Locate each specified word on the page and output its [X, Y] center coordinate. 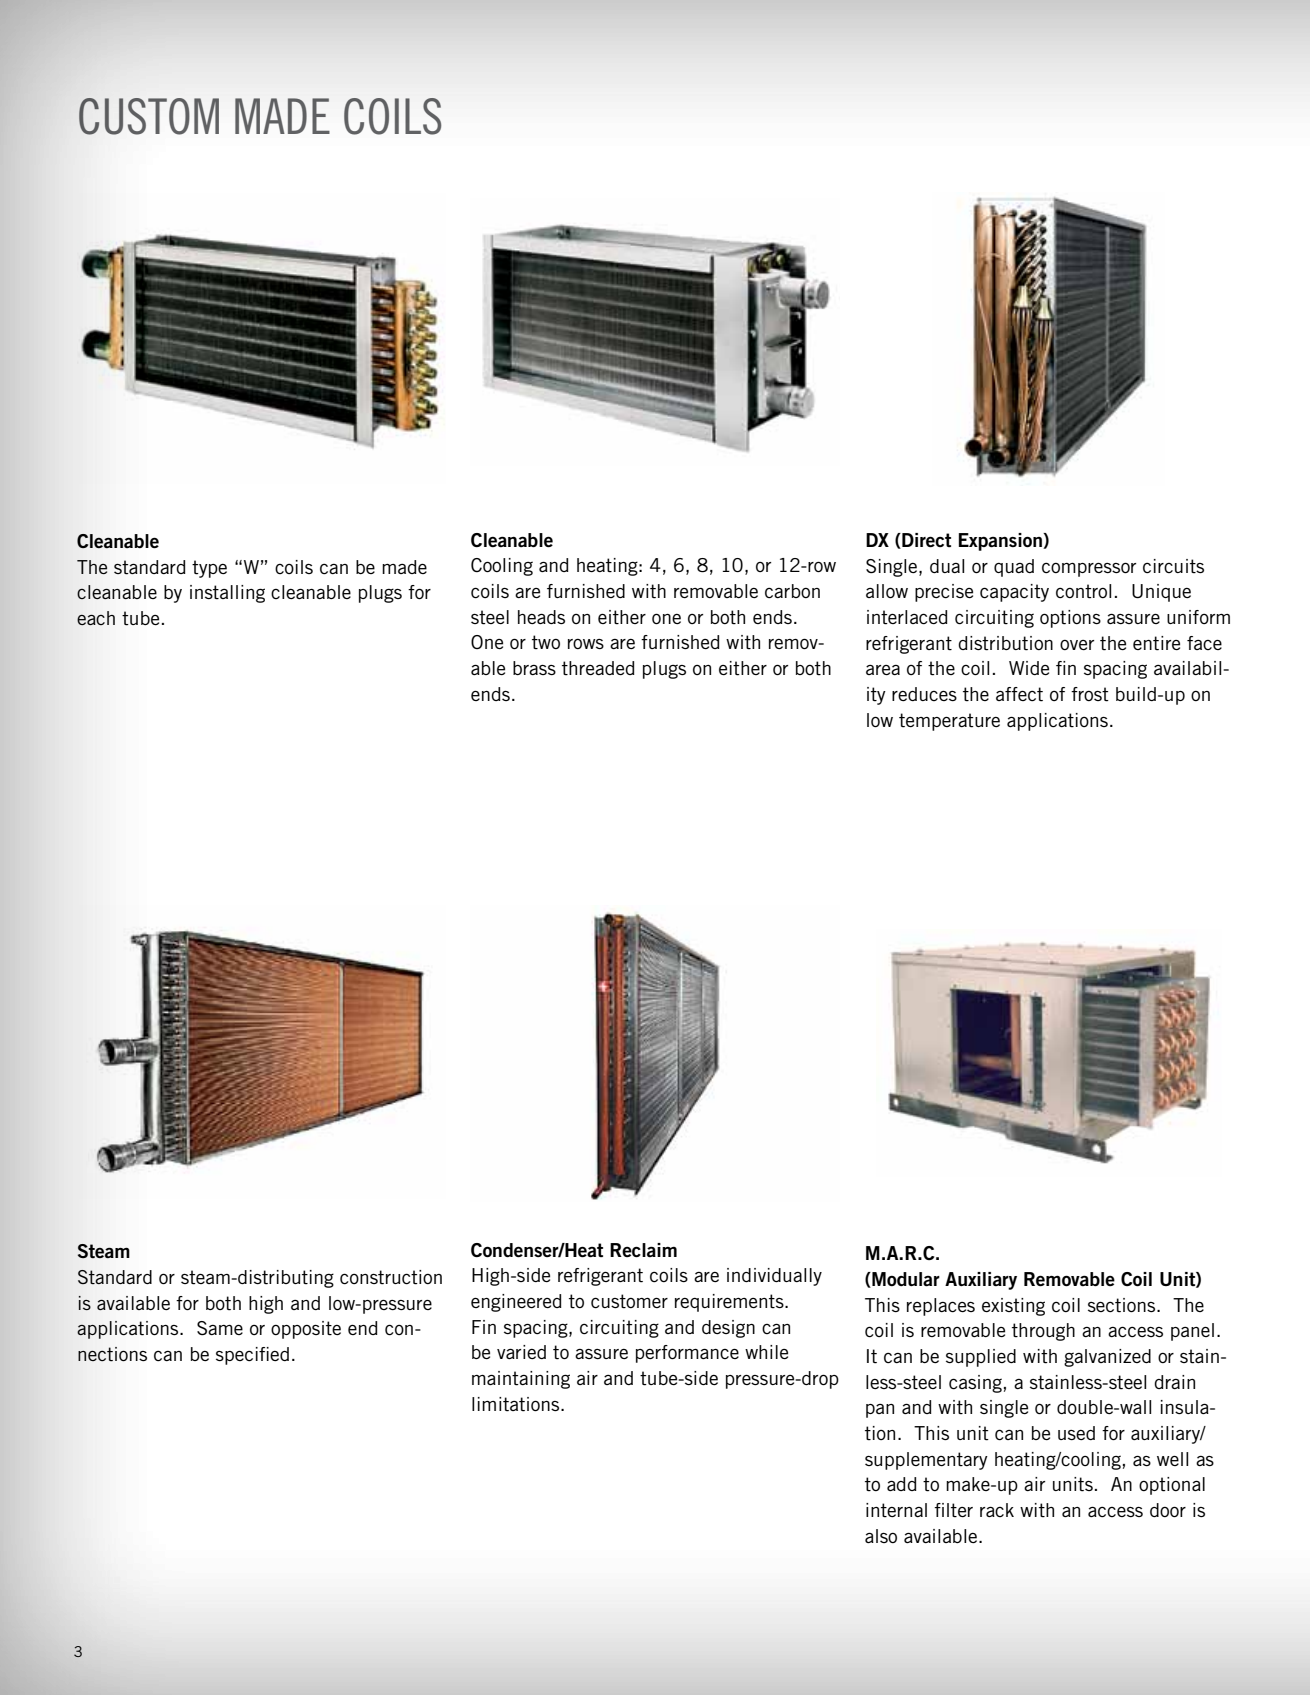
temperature [949, 722]
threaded [598, 668]
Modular [905, 1280]
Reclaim [643, 1250]
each [96, 618]
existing [1013, 1307]
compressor [1089, 569]
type [209, 569]
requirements [730, 1303]
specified [252, 1356]
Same [220, 1328]
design [728, 1329]
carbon [792, 591]
